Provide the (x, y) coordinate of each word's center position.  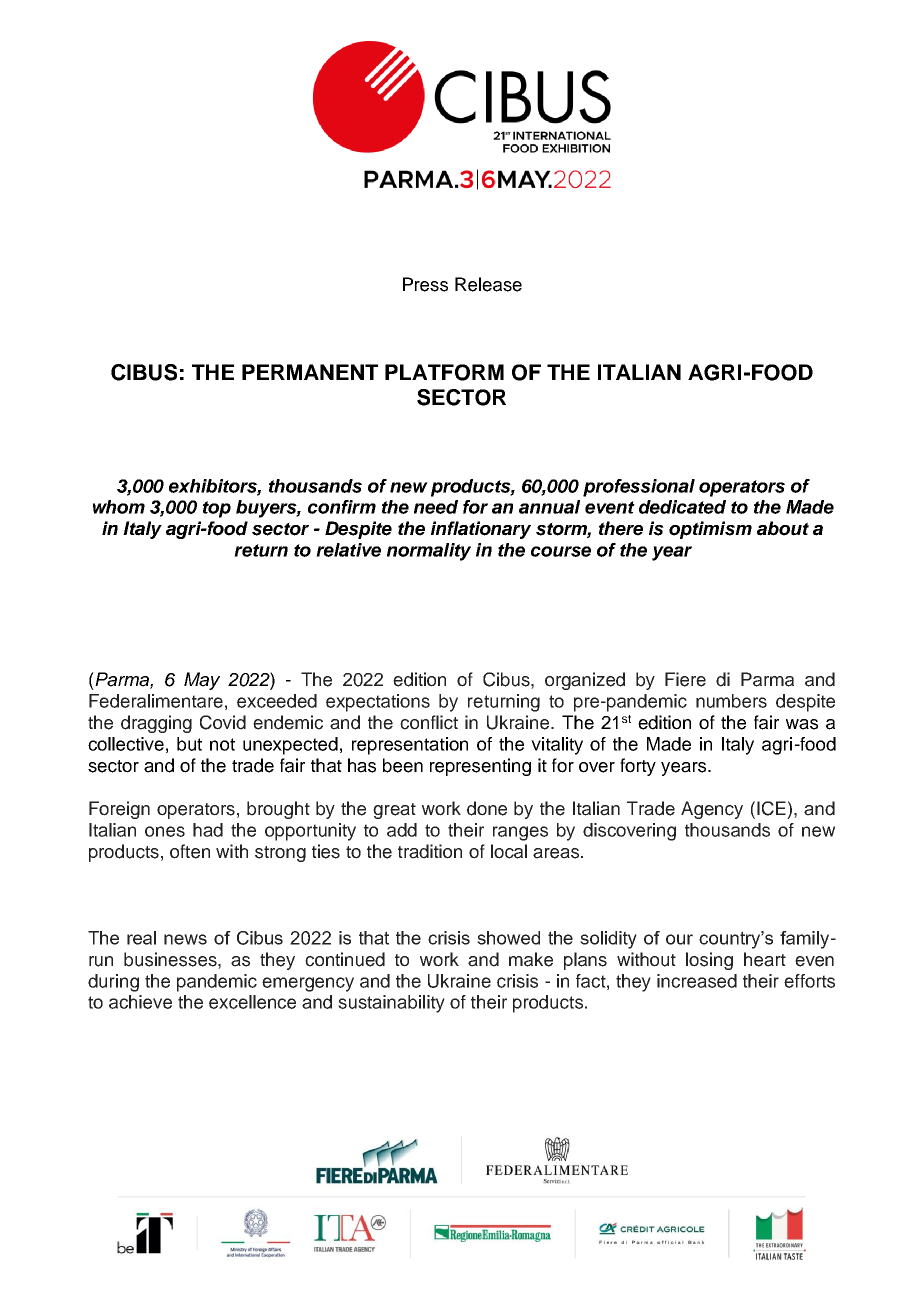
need (436, 507)
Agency (712, 810)
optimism (710, 530)
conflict (429, 722)
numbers (731, 701)
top (217, 509)
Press (425, 284)
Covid (223, 722)
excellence (252, 1002)
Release (488, 284)
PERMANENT (310, 372)
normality (429, 552)
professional (639, 488)
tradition (430, 851)
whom (119, 507)
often (190, 851)
